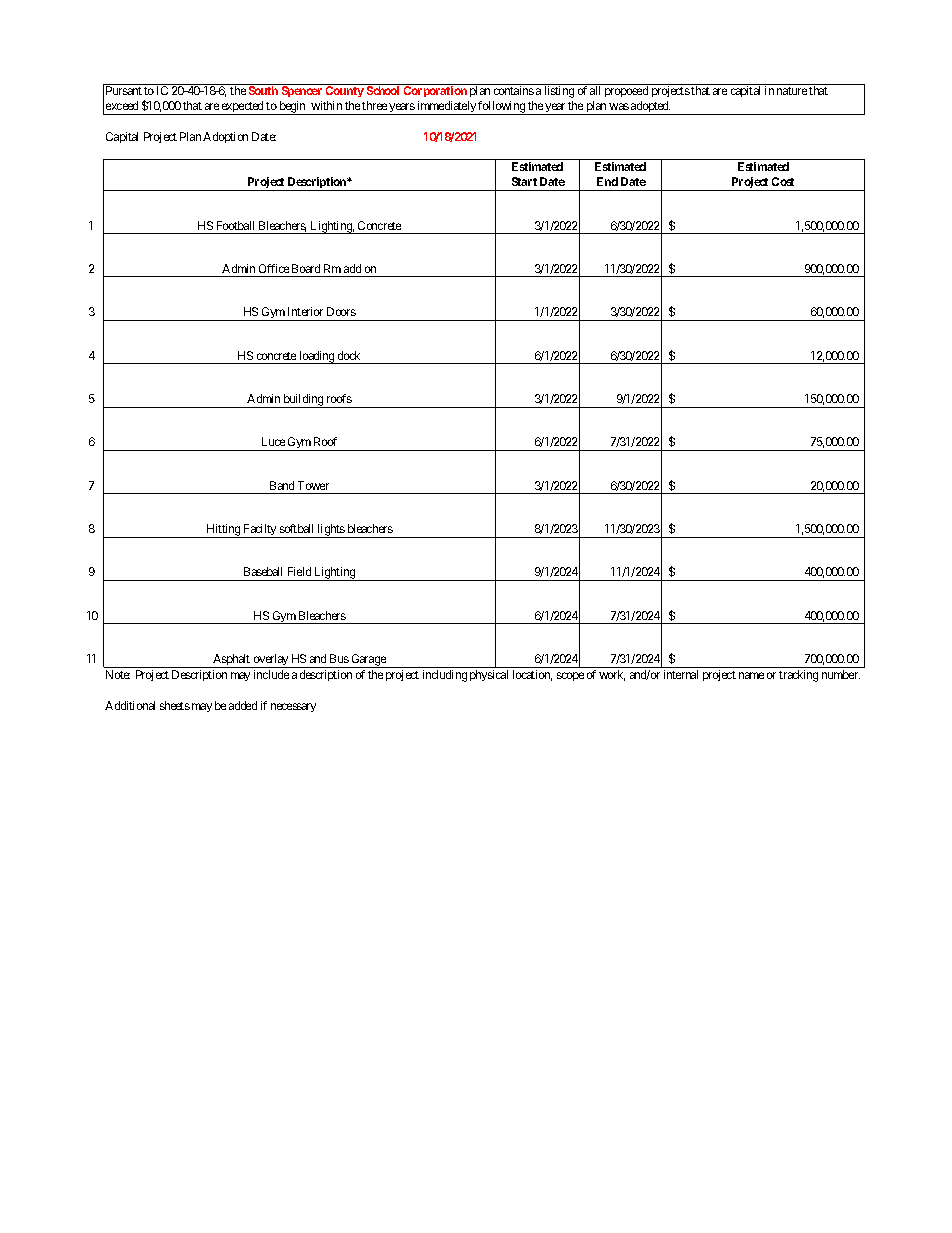 The height and width of the image is (1233, 952). I want to click on following, so click(502, 108).
